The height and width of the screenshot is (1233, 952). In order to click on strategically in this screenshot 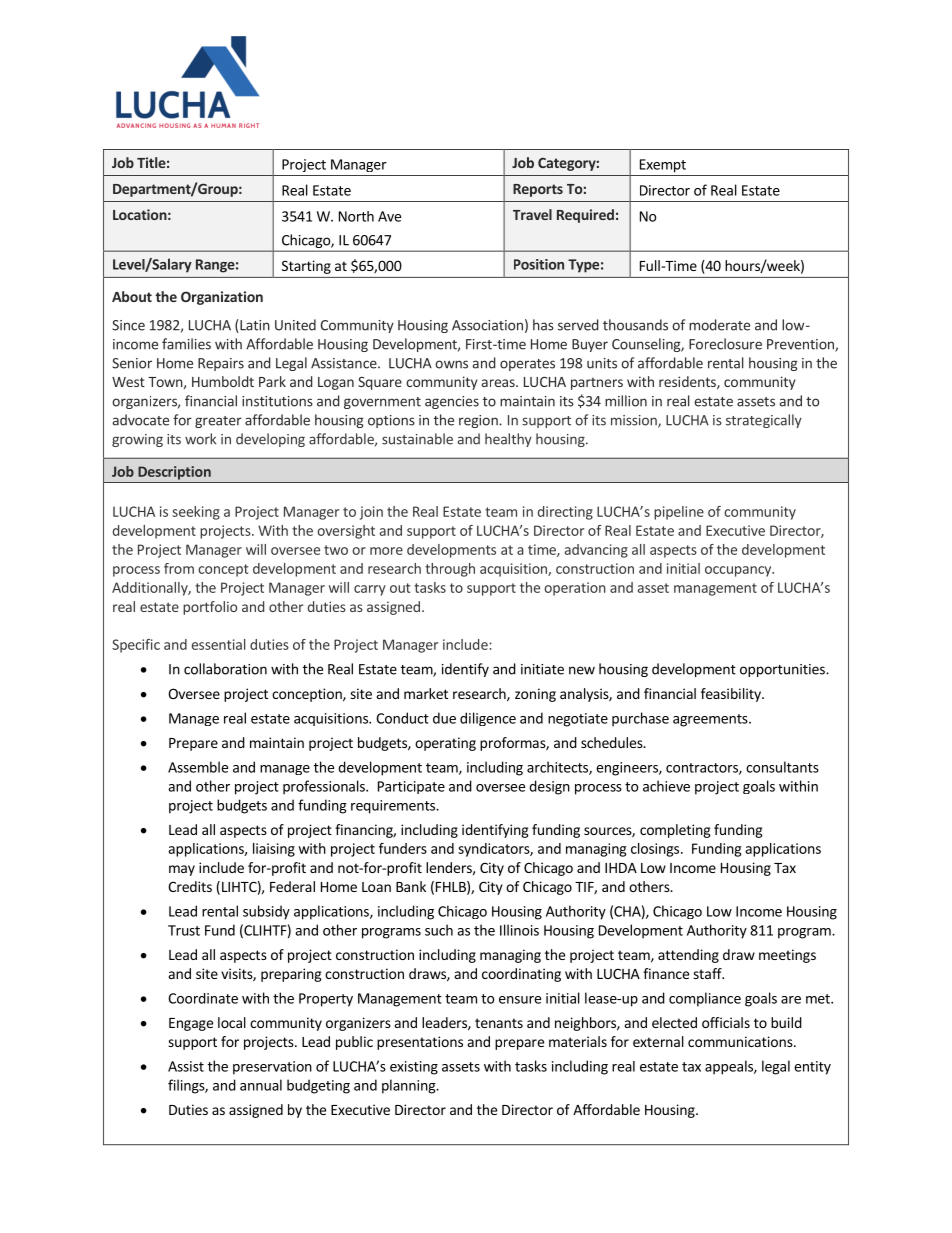, I will do `click(764, 421)`.
